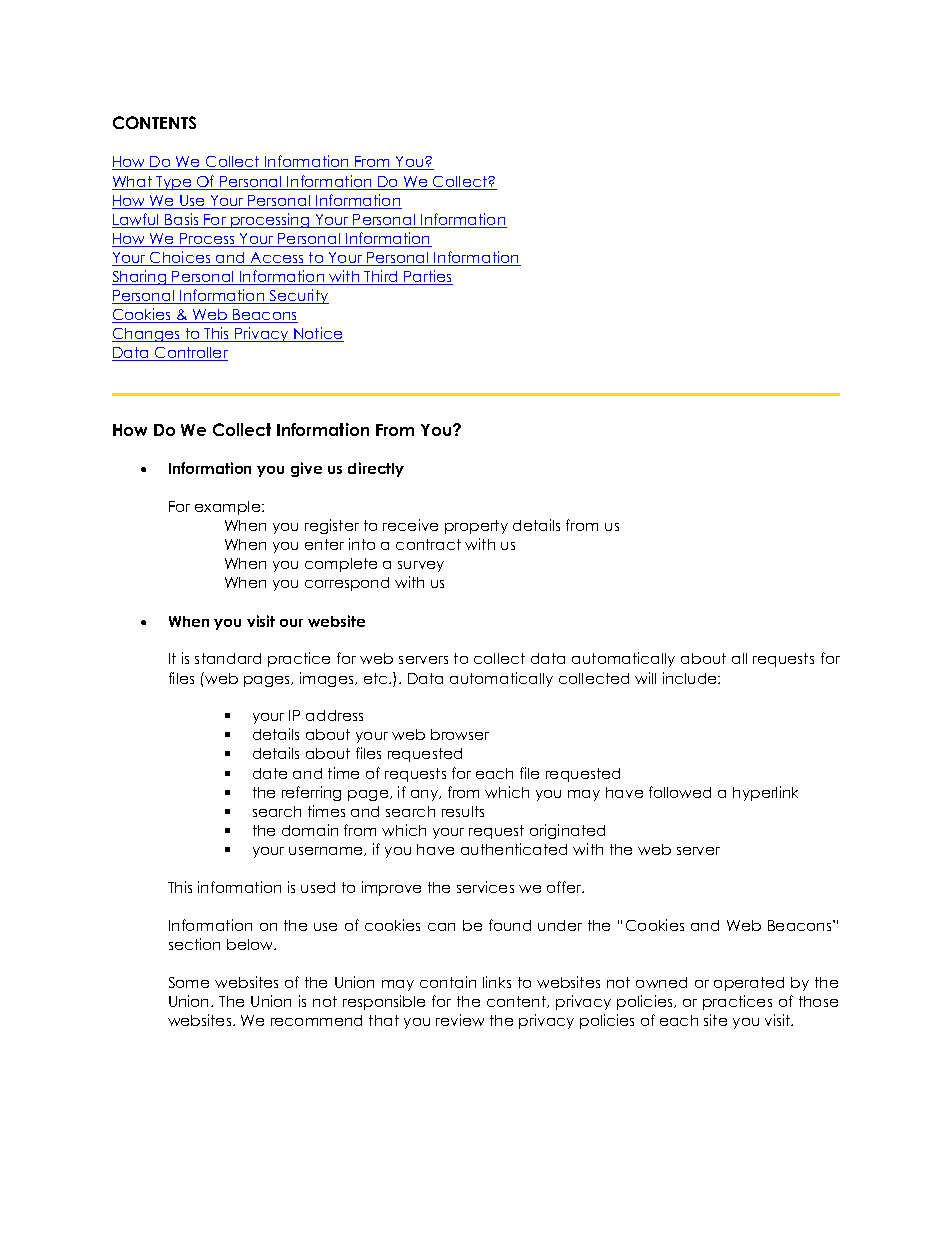  I want to click on operated, so click(749, 984).
